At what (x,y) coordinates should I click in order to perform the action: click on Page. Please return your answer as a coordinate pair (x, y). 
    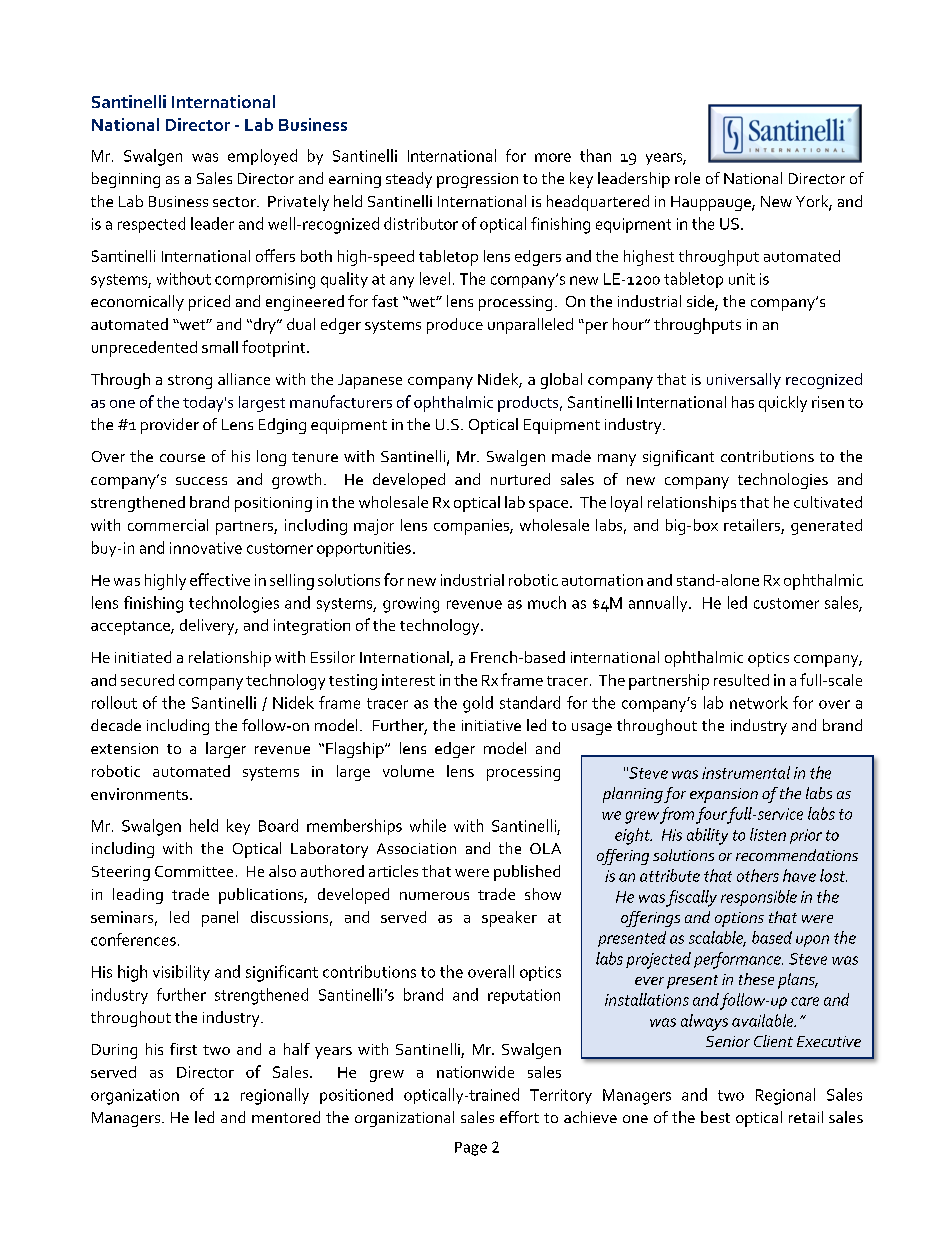
    Looking at the image, I should click on (471, 1149).
